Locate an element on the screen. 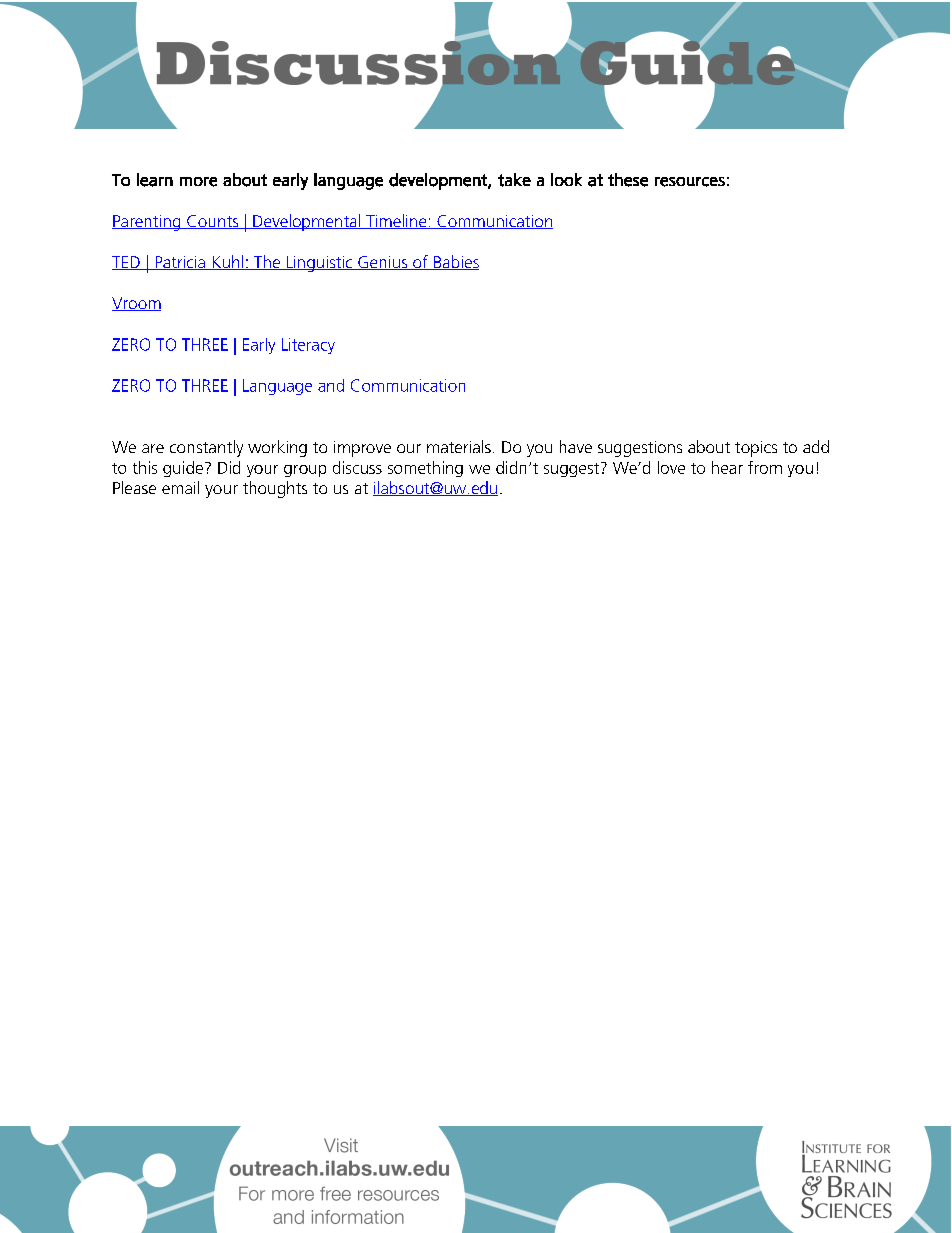 This screenshot has width=952, height=1233. Babies is located at coordinates (455, 262).
